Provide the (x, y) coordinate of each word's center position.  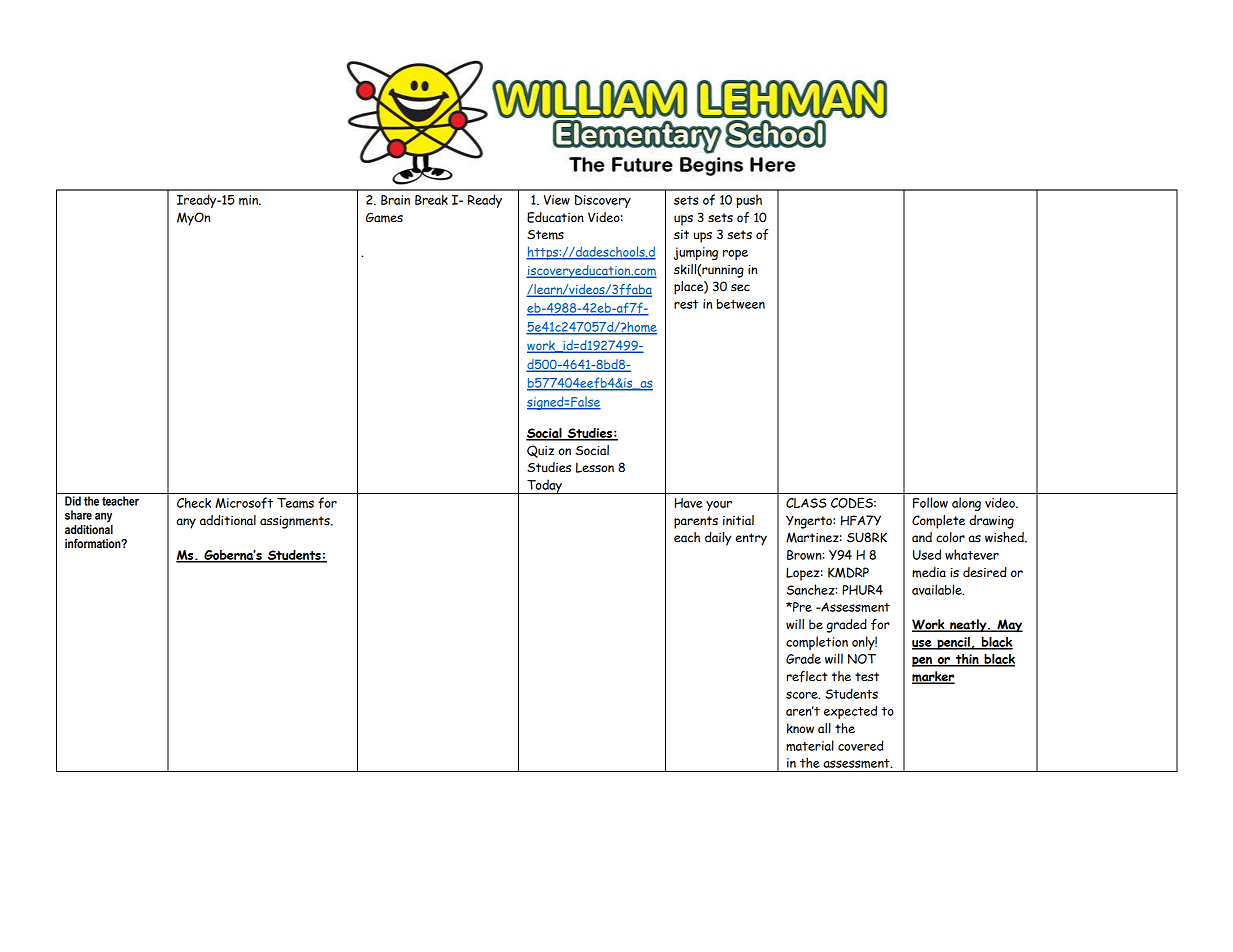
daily (718, 539)
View (557, 200)
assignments (296, 522)
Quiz (540, 451)
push (749, 201)
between (741, 304)
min (249, 200)
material (810, 745)
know (800, 728)
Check (194, 502)
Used (927, 554)
